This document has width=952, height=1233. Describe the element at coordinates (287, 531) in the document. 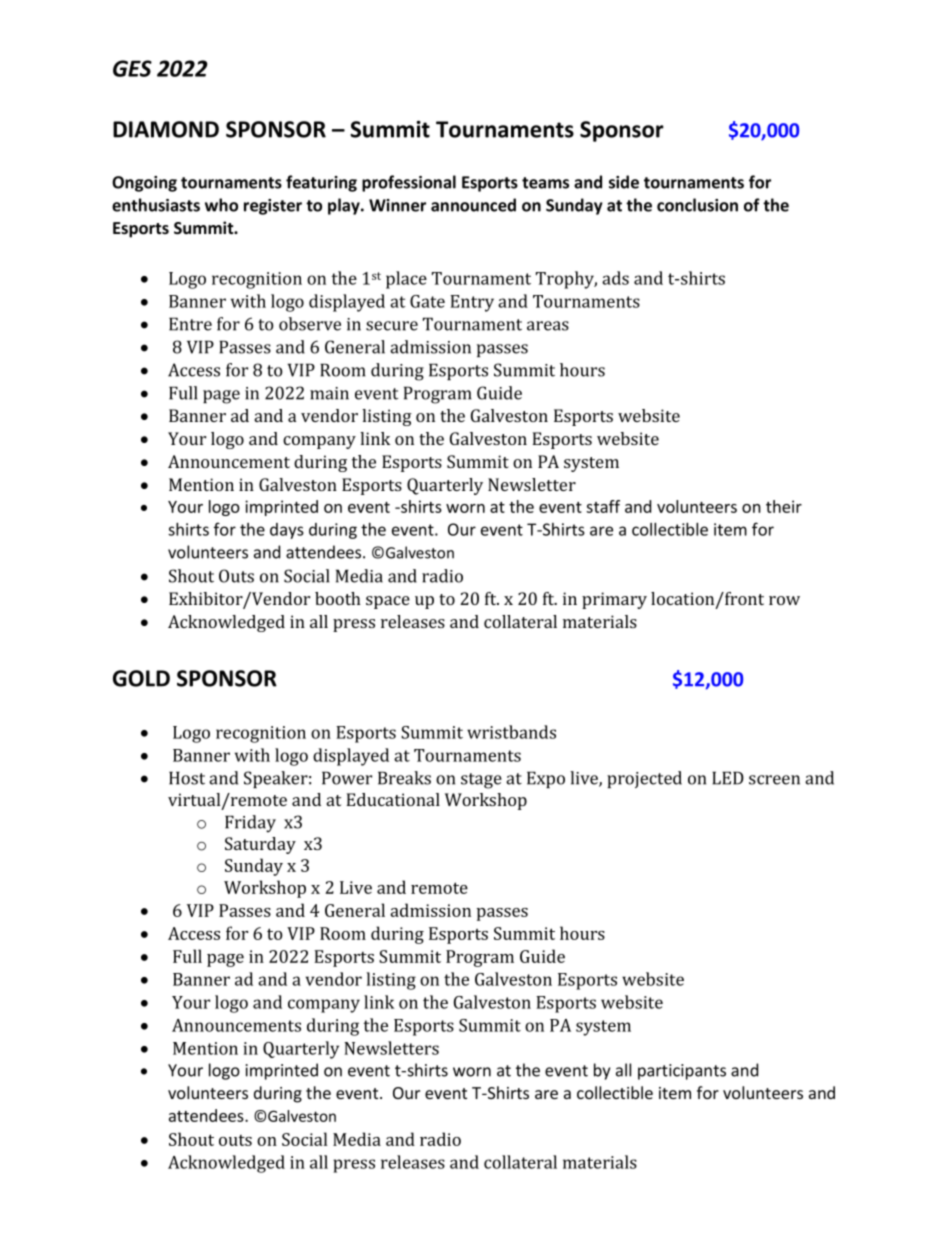

I see `days` at that location.
